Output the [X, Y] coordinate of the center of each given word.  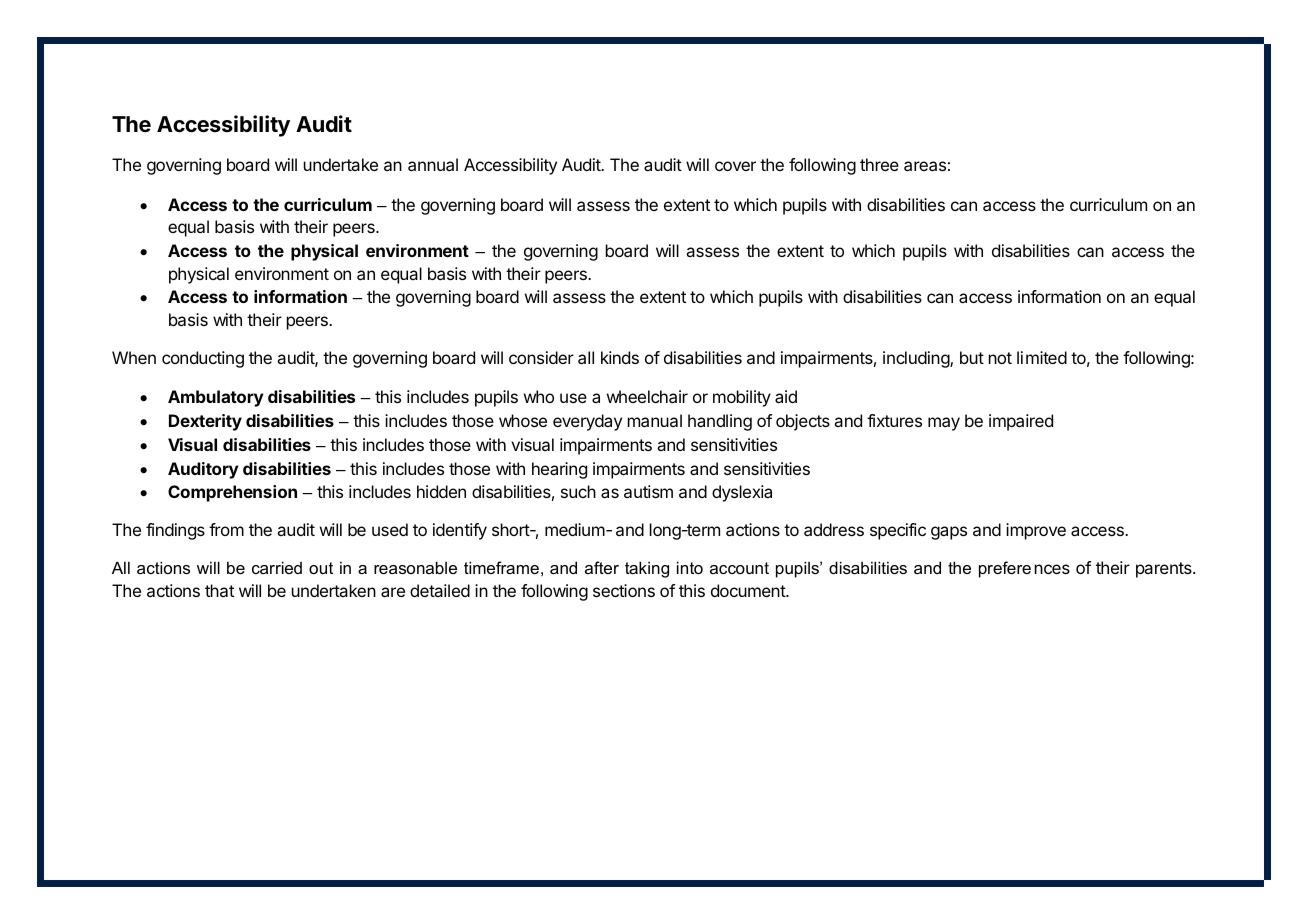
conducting [203, 359]
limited [1042, 357]
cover [735, 166]
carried [277, 567]
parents [1165, 570]
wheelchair [647, 396]
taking [647, 569]
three [879, 164]
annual [433, 164]
